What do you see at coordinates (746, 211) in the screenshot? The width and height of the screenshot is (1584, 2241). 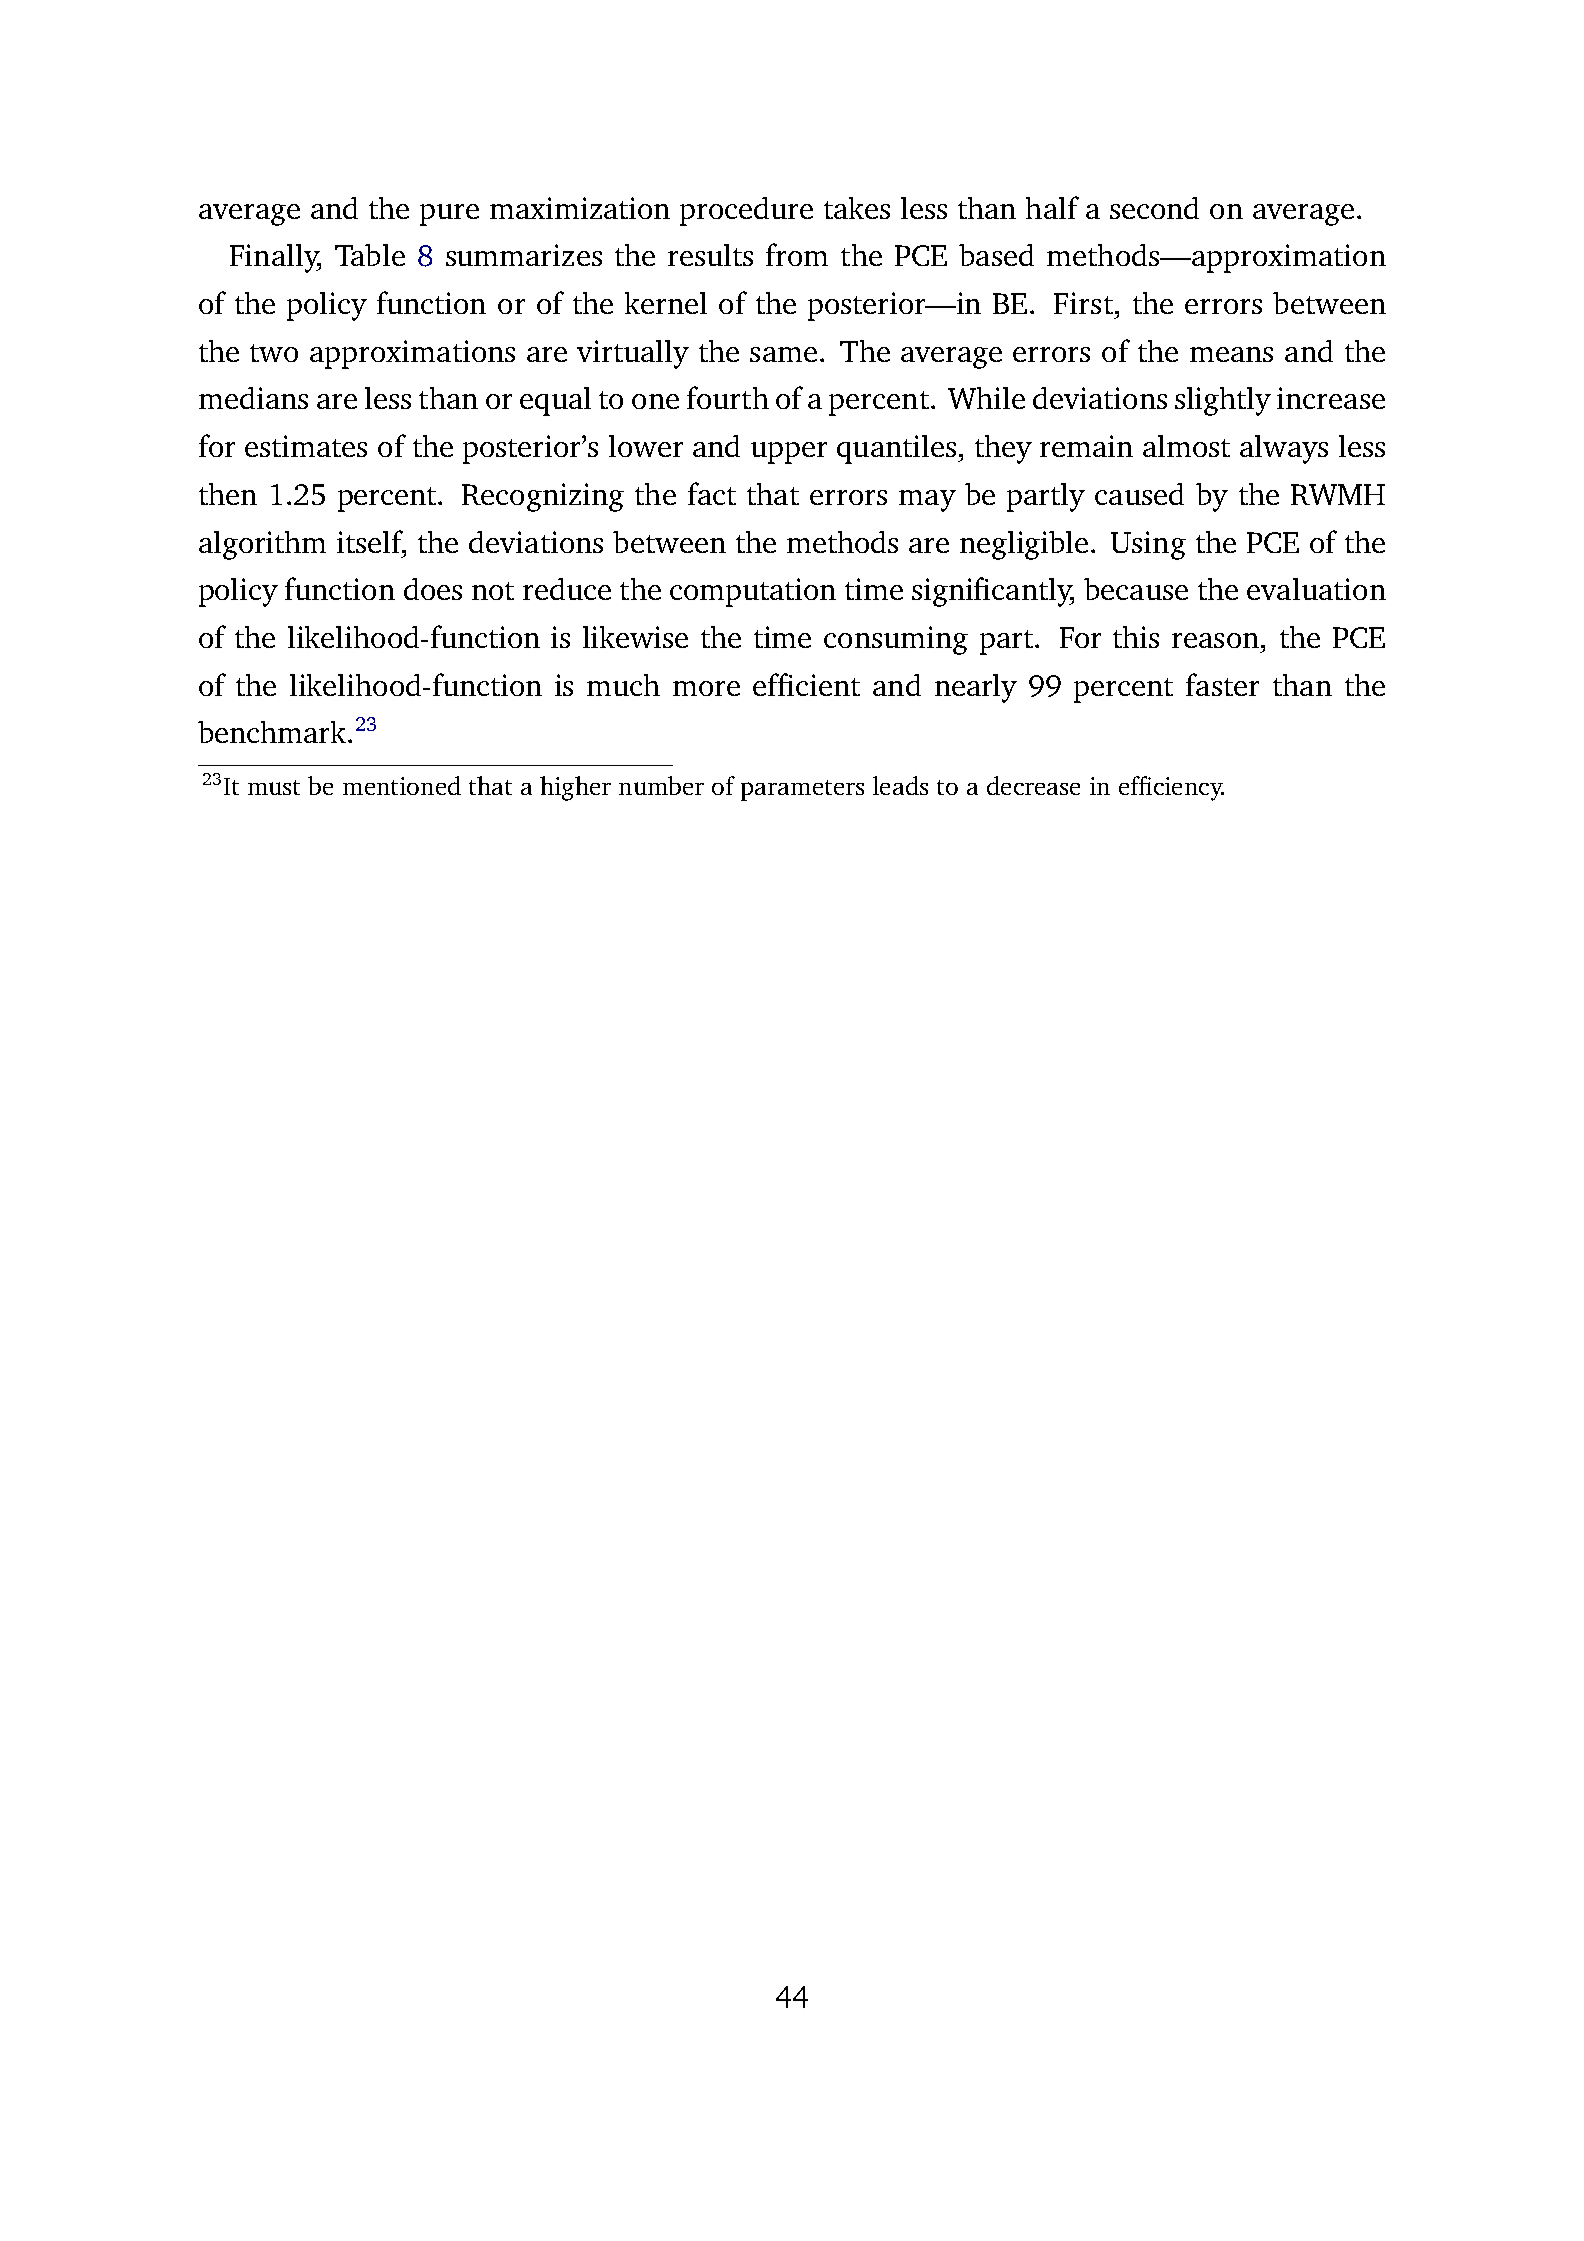 I see `procedure` at bounding box center [746, 211].
